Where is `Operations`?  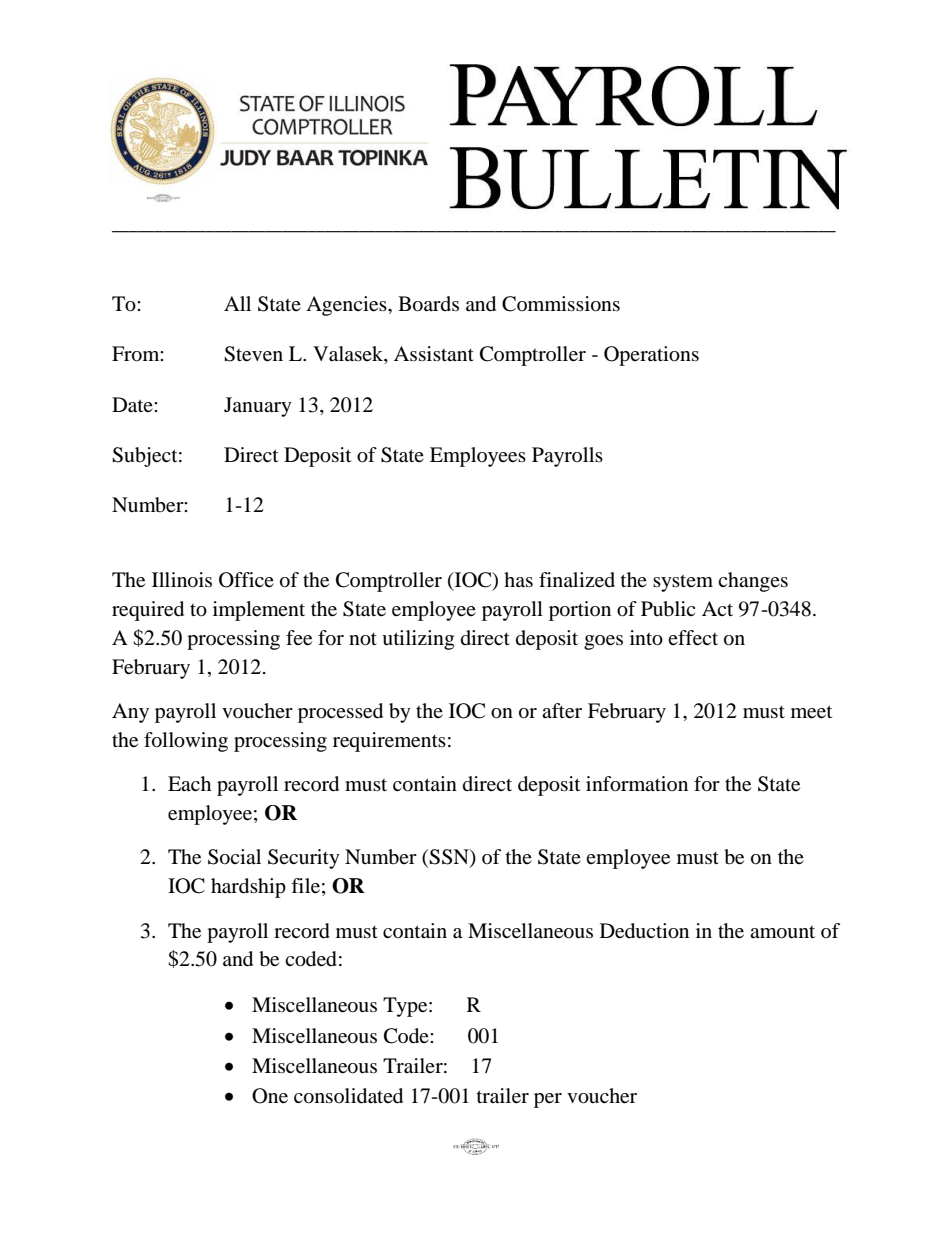 Operations is located at coordinates (651, 356).
